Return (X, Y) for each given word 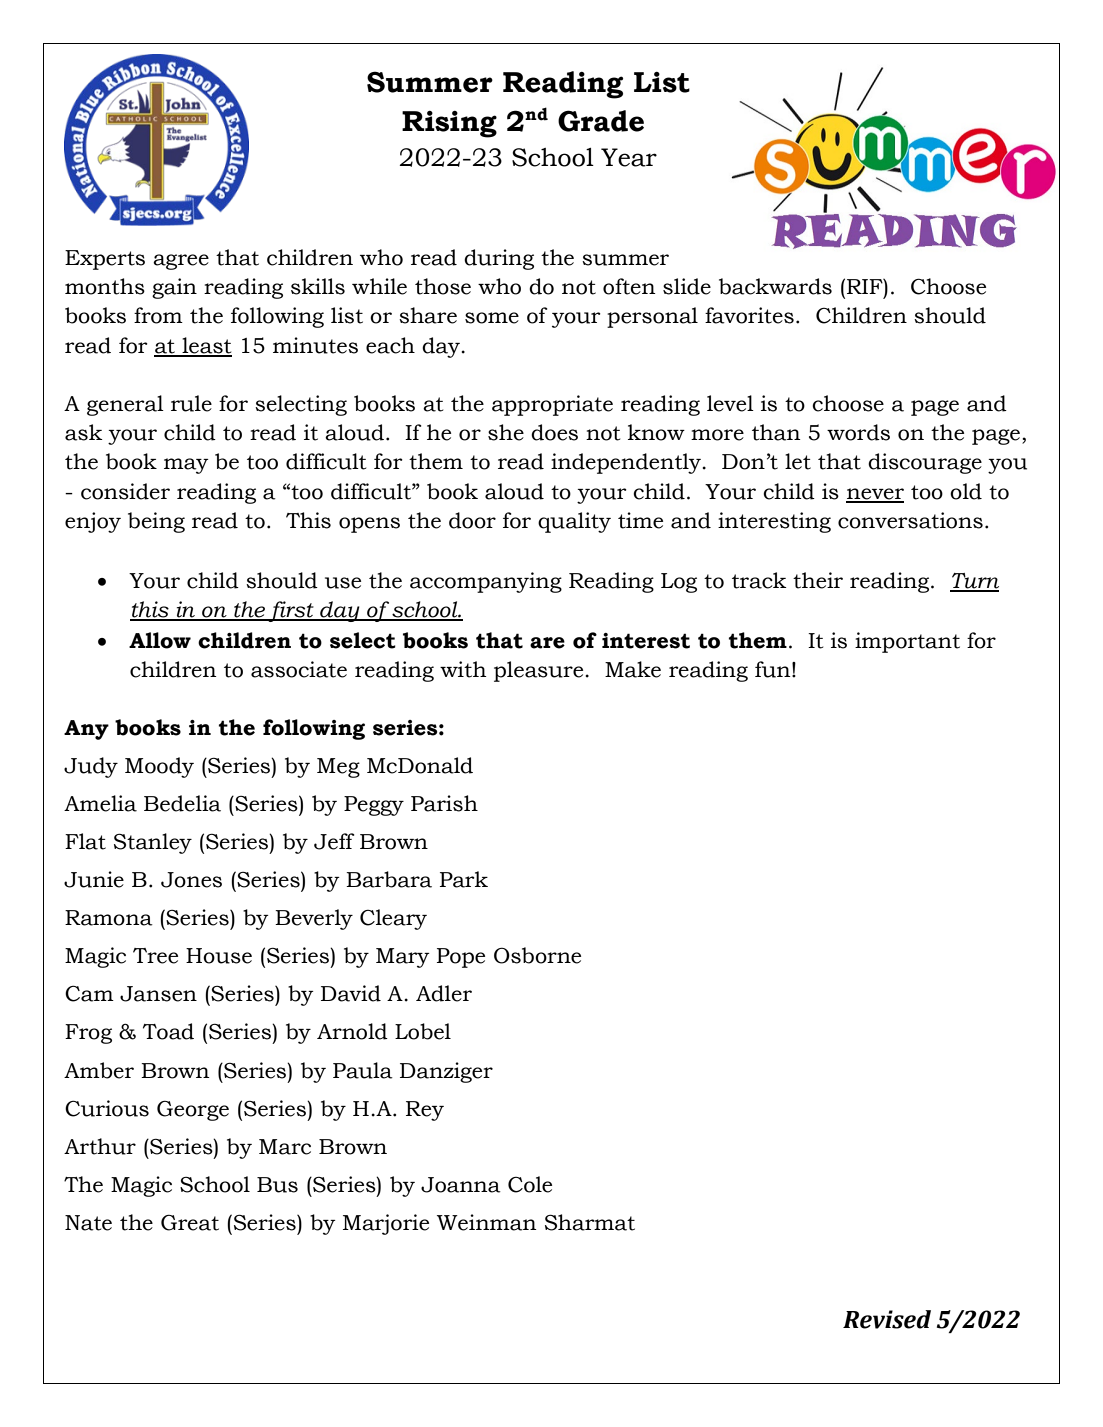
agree (181, 262)
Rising (449, 124)
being (156, 522)
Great (190, 1223)
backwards (775, 286)
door (472, 520)
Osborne (537, 955)
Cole (530, 1184)
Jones (191, 880)
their (818, 580)
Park (464, 879)
